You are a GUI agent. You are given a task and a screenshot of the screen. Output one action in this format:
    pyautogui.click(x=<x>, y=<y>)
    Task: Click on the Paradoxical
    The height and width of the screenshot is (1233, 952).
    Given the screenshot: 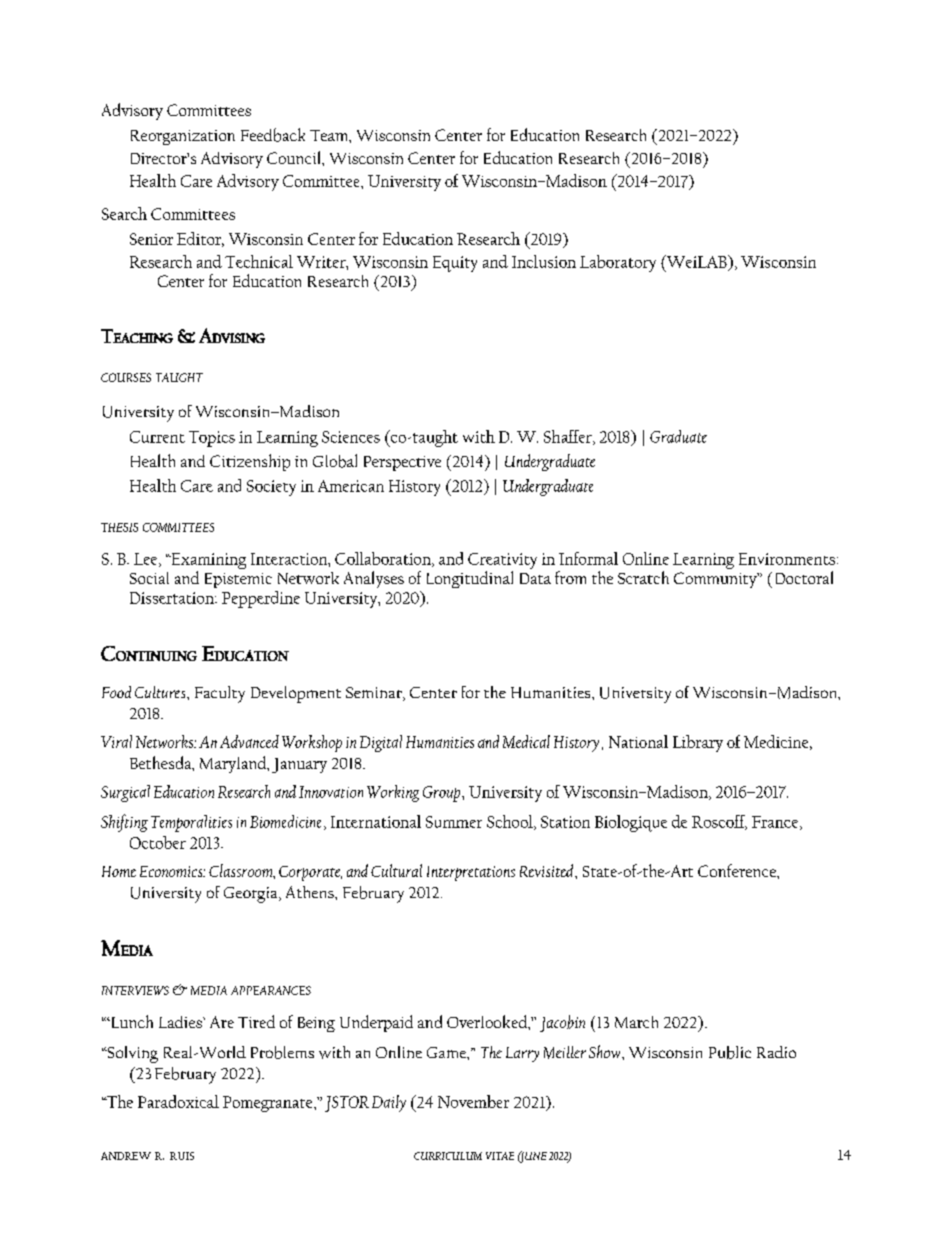 What is the action you would take?
    pyautogui.click(x=178, y=1101)
